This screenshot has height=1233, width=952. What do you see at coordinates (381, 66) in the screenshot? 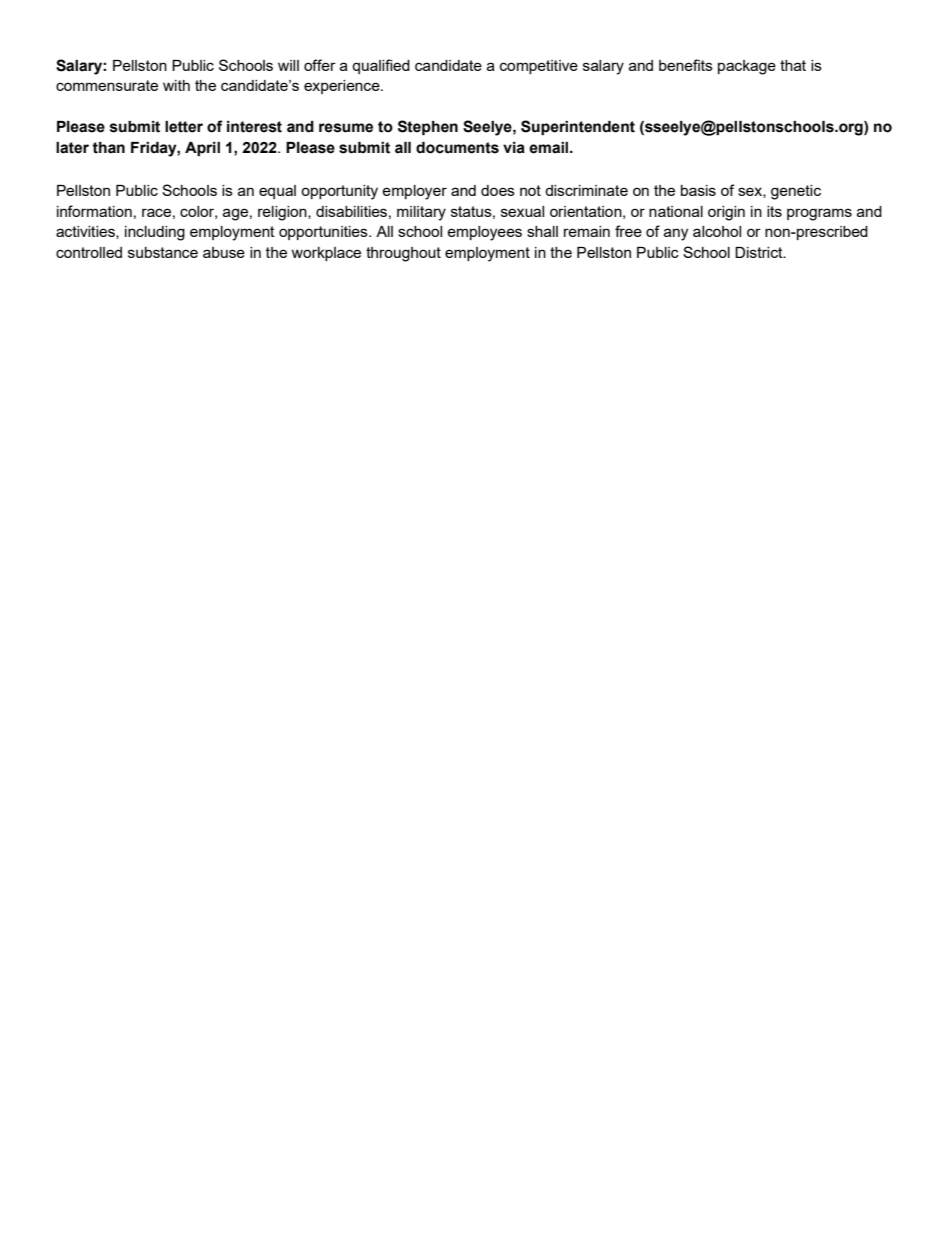
I see `qualified` at bounding box center [381, 66].
